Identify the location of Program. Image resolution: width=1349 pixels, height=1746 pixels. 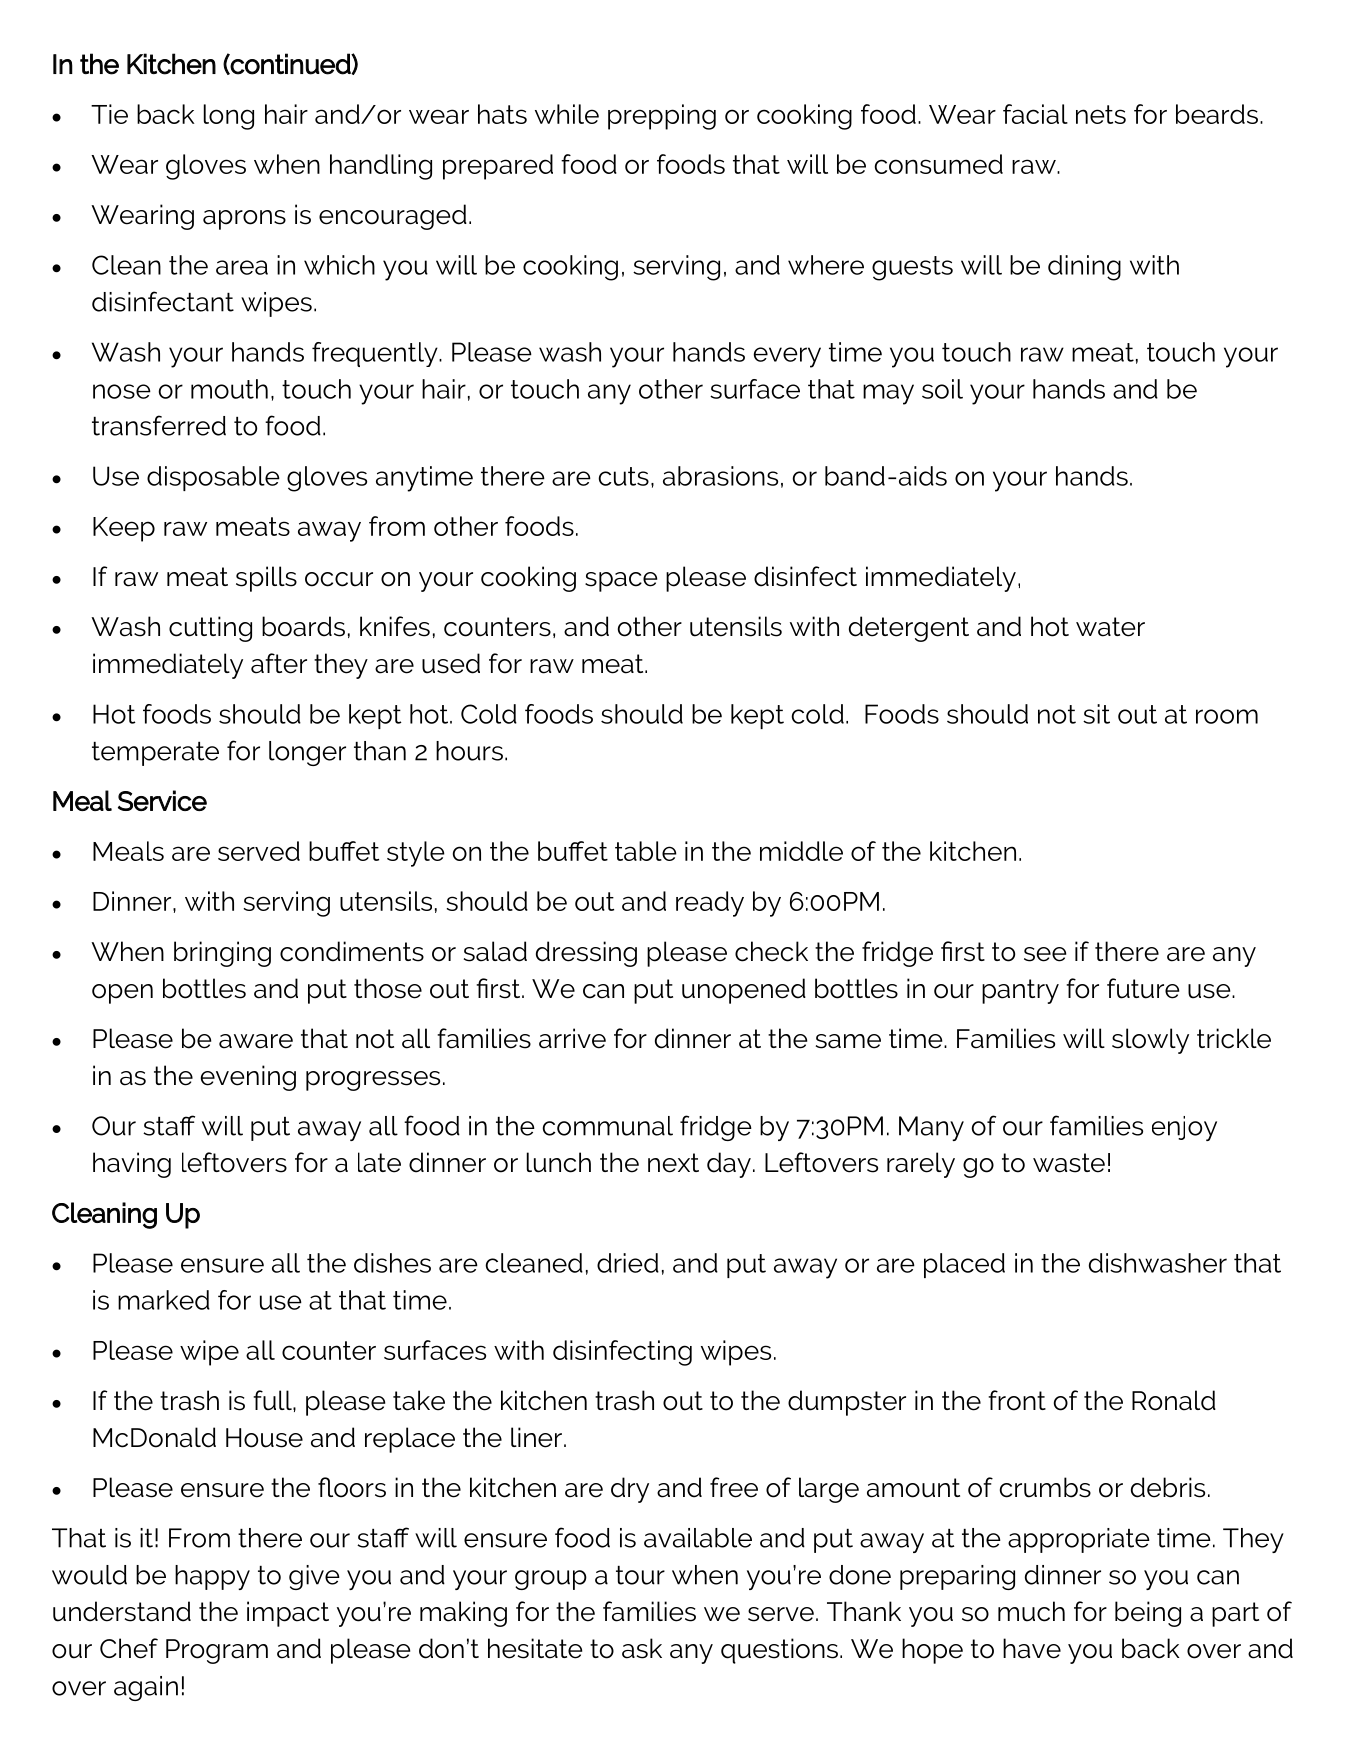
(217, 1651).
